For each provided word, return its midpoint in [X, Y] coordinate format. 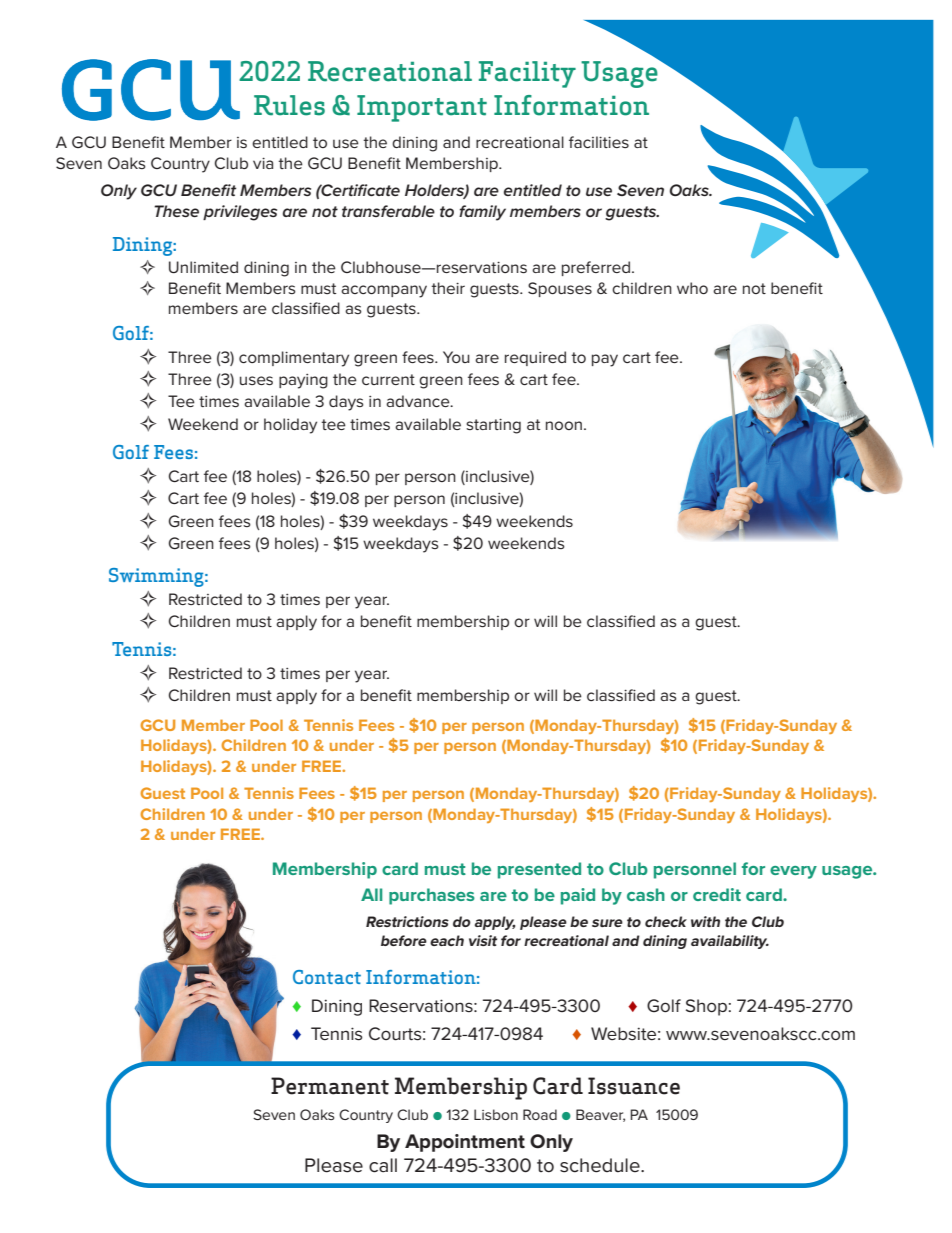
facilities [599, 142]
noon [564, 425]
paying [303, 381]
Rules [289, 105]
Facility [527, 74]
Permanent [330, 1086]
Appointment [465, 1143]
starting [493, 426]
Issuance [634, 1086]
